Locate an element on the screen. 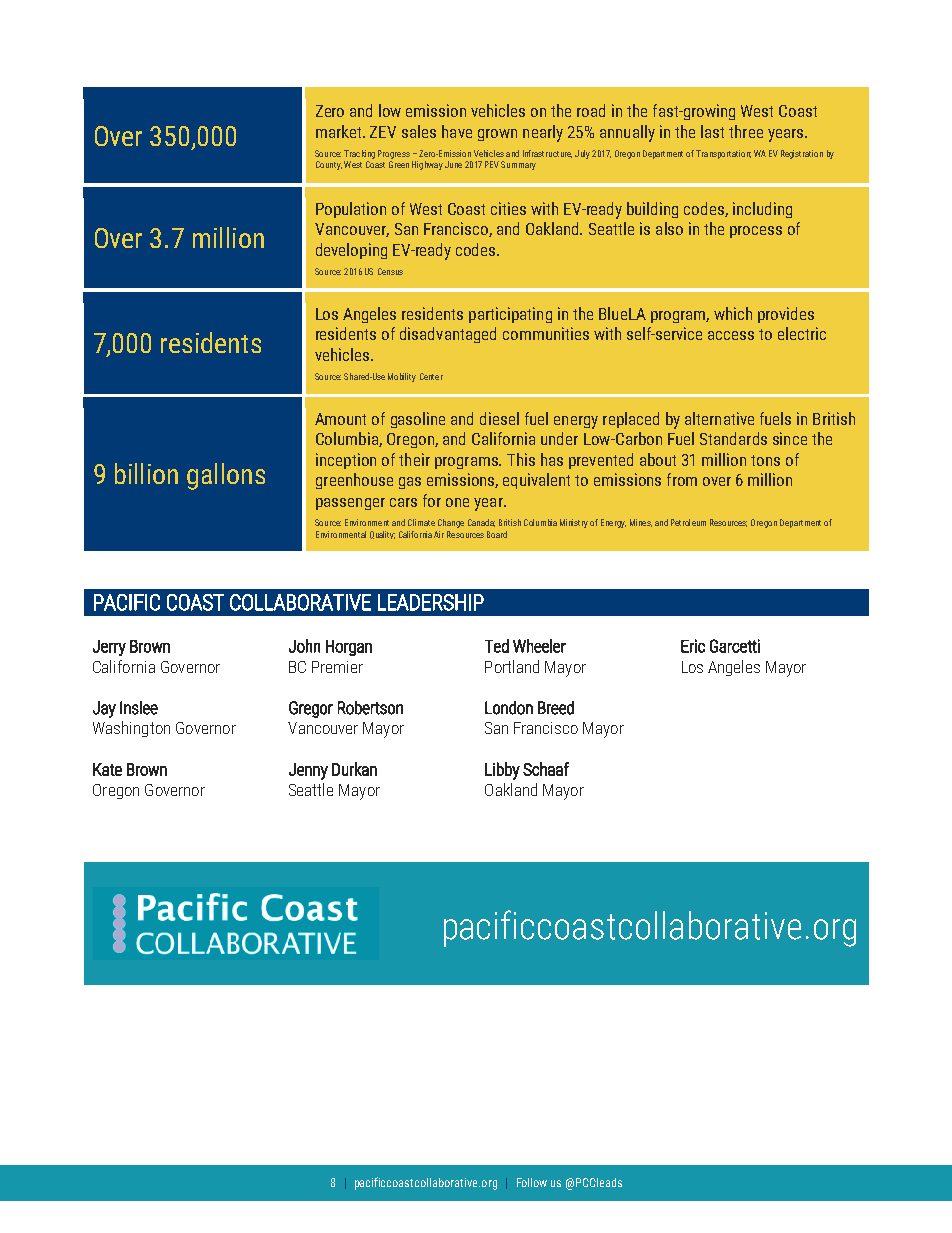  Libby is located at coordinates (502, 771).
